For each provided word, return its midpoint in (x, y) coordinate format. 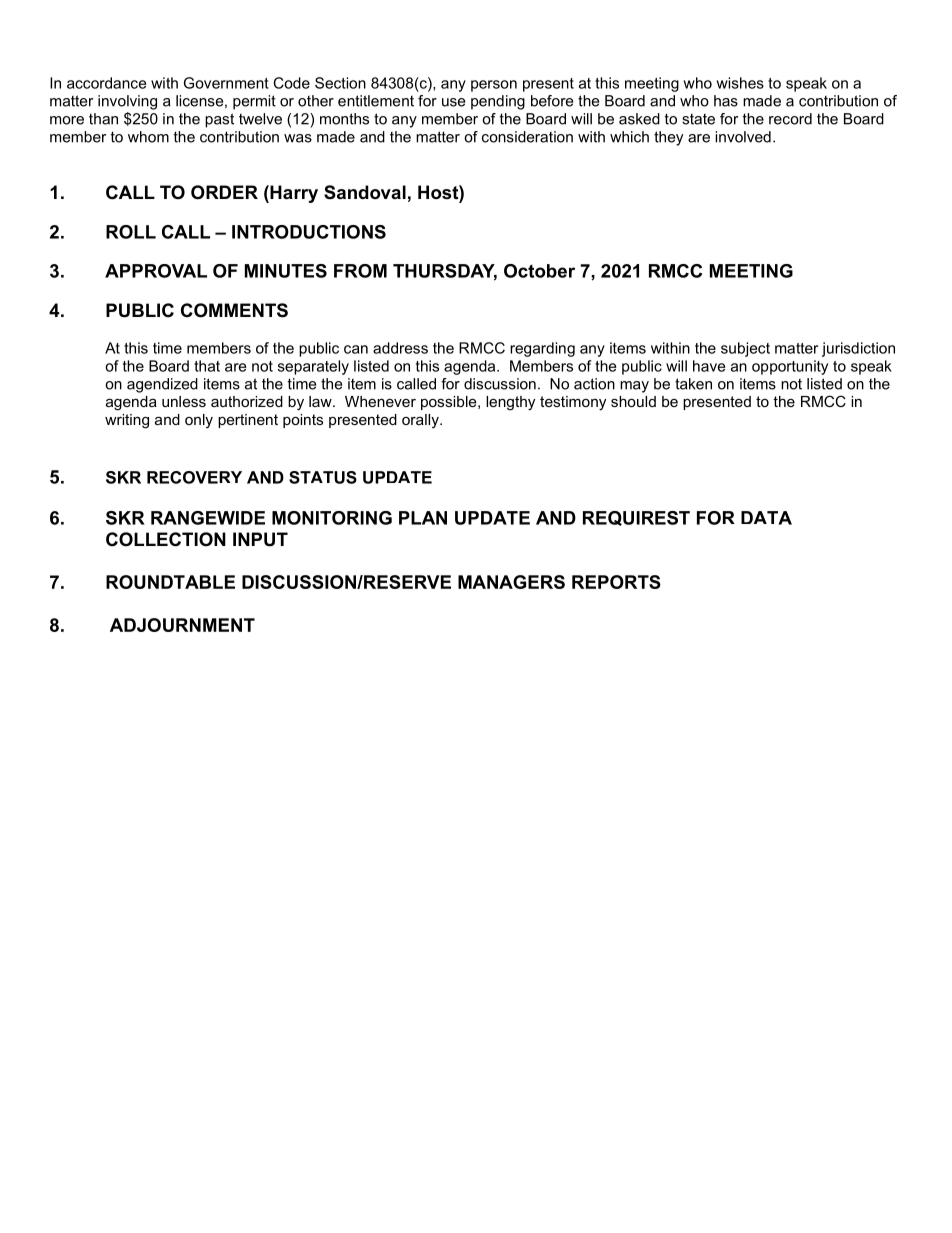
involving (127, 102)
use (453, 102)
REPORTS (616, 582)
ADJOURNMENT (182, 625)
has (726, 101)
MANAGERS (511, 582)
